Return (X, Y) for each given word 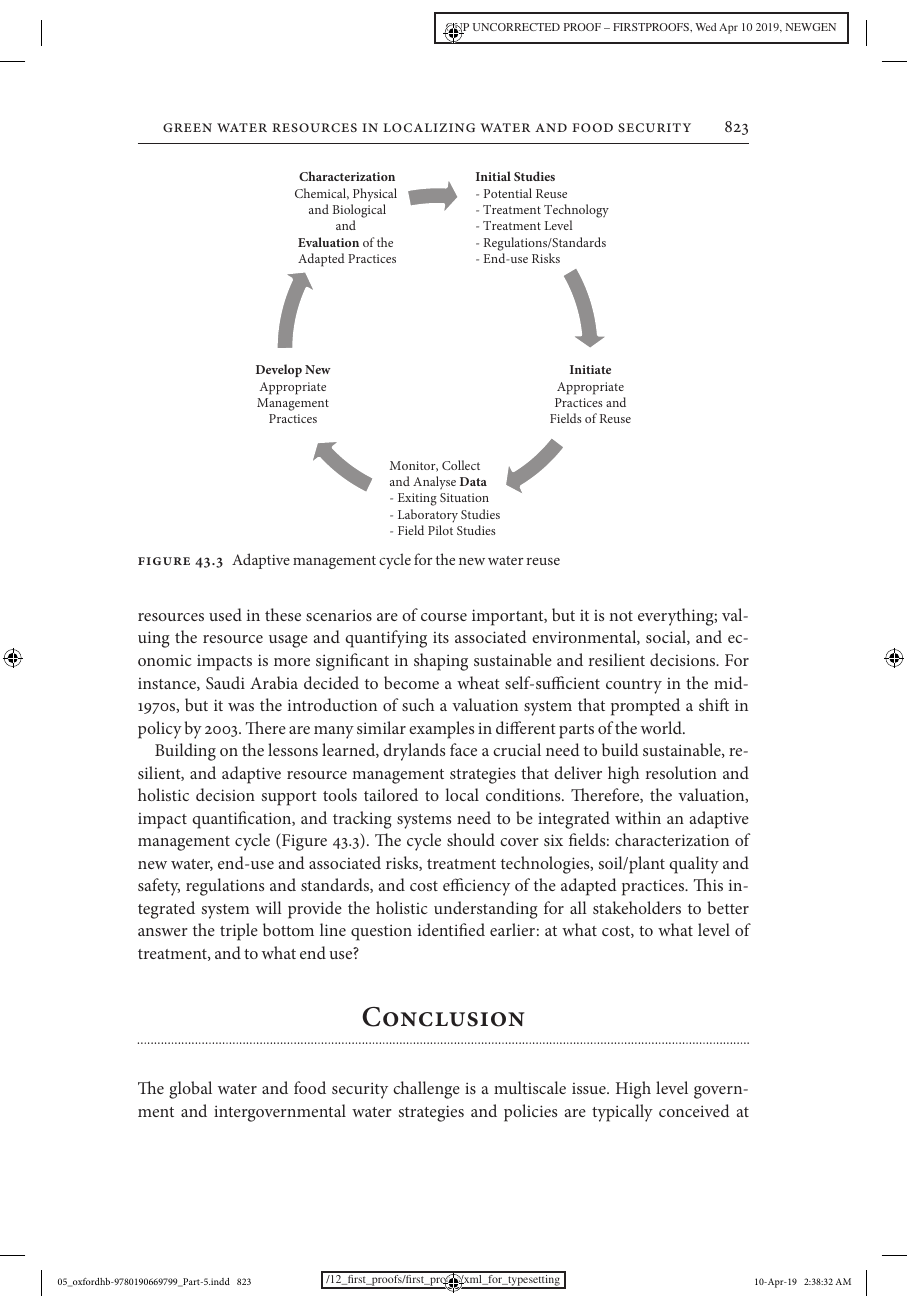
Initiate (590, 369)
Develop (279, 370)
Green (187, 127)
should (471, 839)
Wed (705, 27)
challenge (426, 1090)
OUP (456, 29)
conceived (694, 1110)
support (289, 798)
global (190, 1090)
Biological (359, 211)
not (621, 616)
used (225, 614)
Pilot (440, 530)
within (638, 817)
